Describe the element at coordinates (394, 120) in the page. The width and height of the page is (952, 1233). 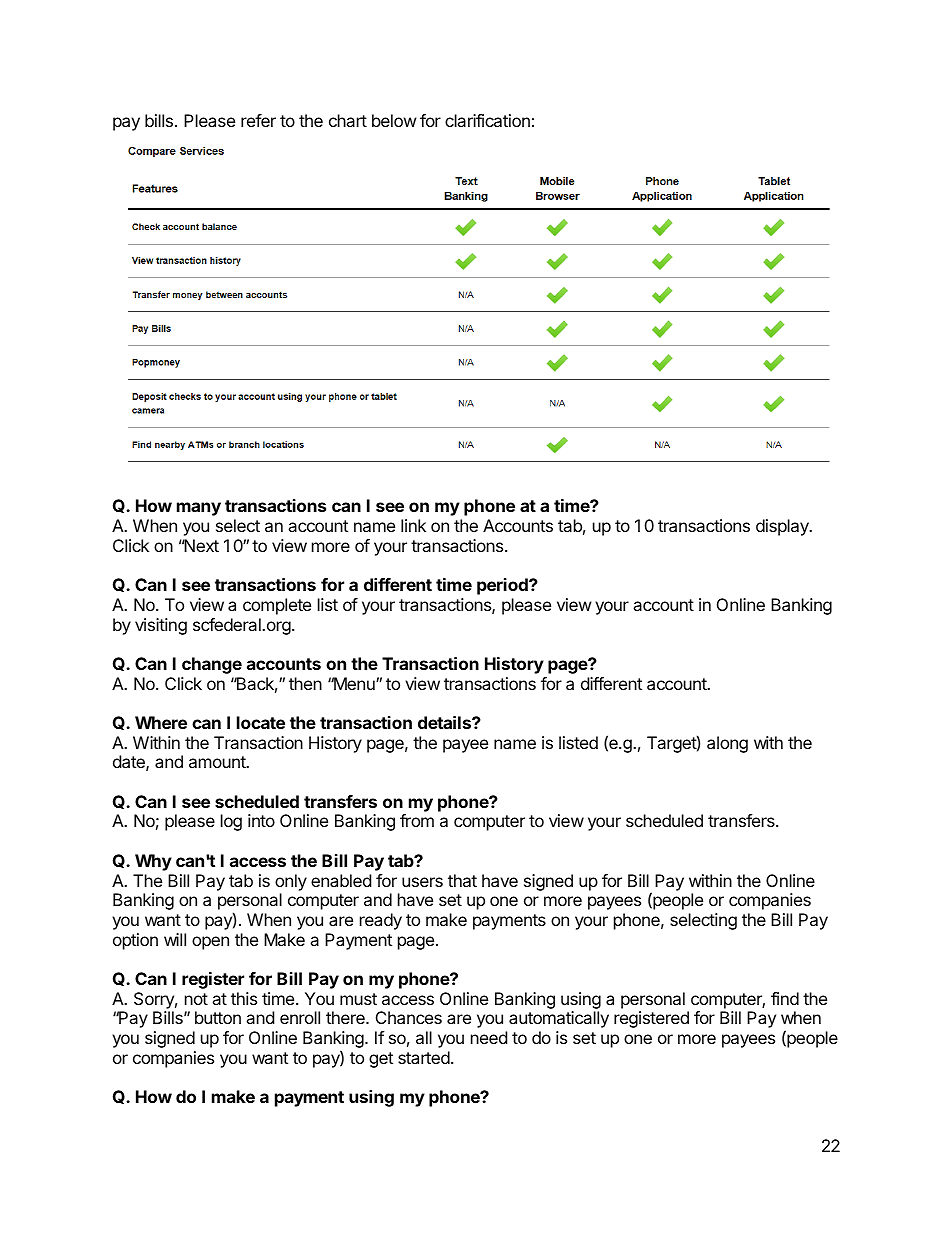
I see `below` at that location.
